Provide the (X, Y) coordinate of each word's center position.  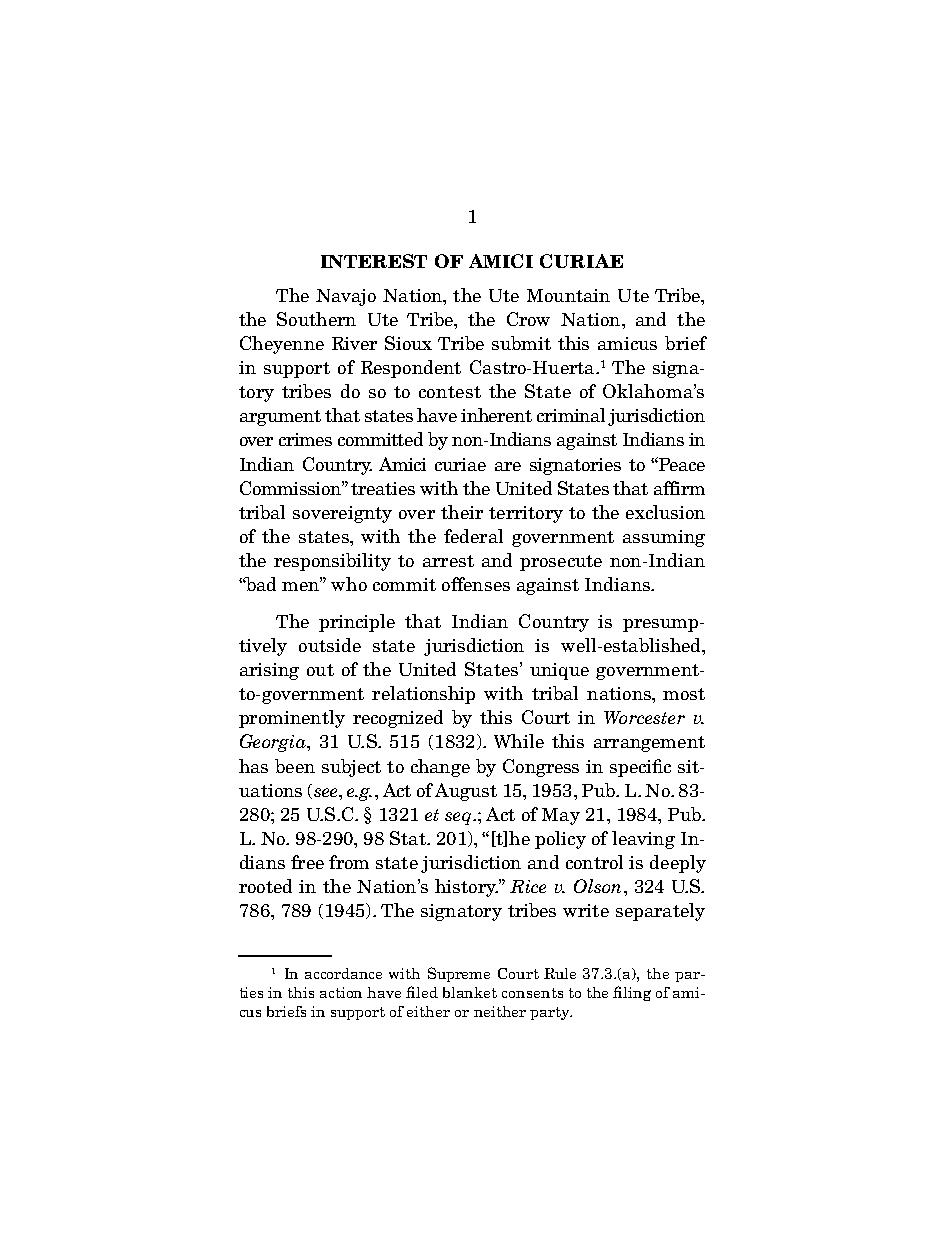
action (341, 992)
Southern (316, 319)
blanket (470, 992)
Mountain (568, 295)
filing (632, 993)
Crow (528, 319)
